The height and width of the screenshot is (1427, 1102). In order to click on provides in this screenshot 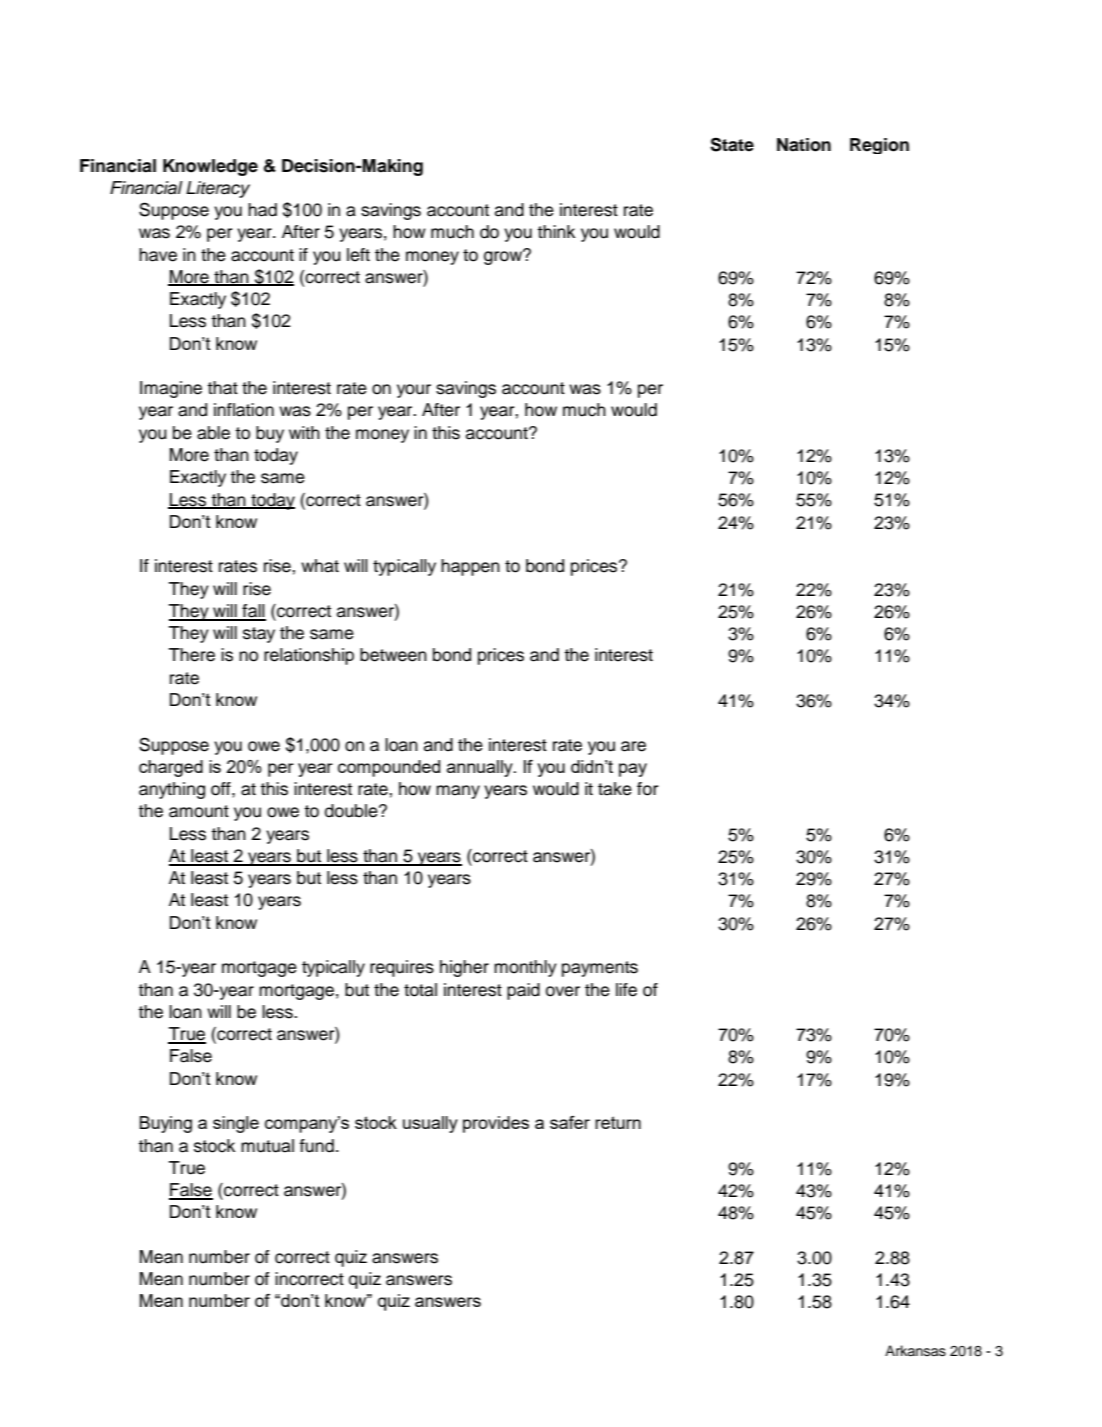, I will do `click(496, 1124)`.
